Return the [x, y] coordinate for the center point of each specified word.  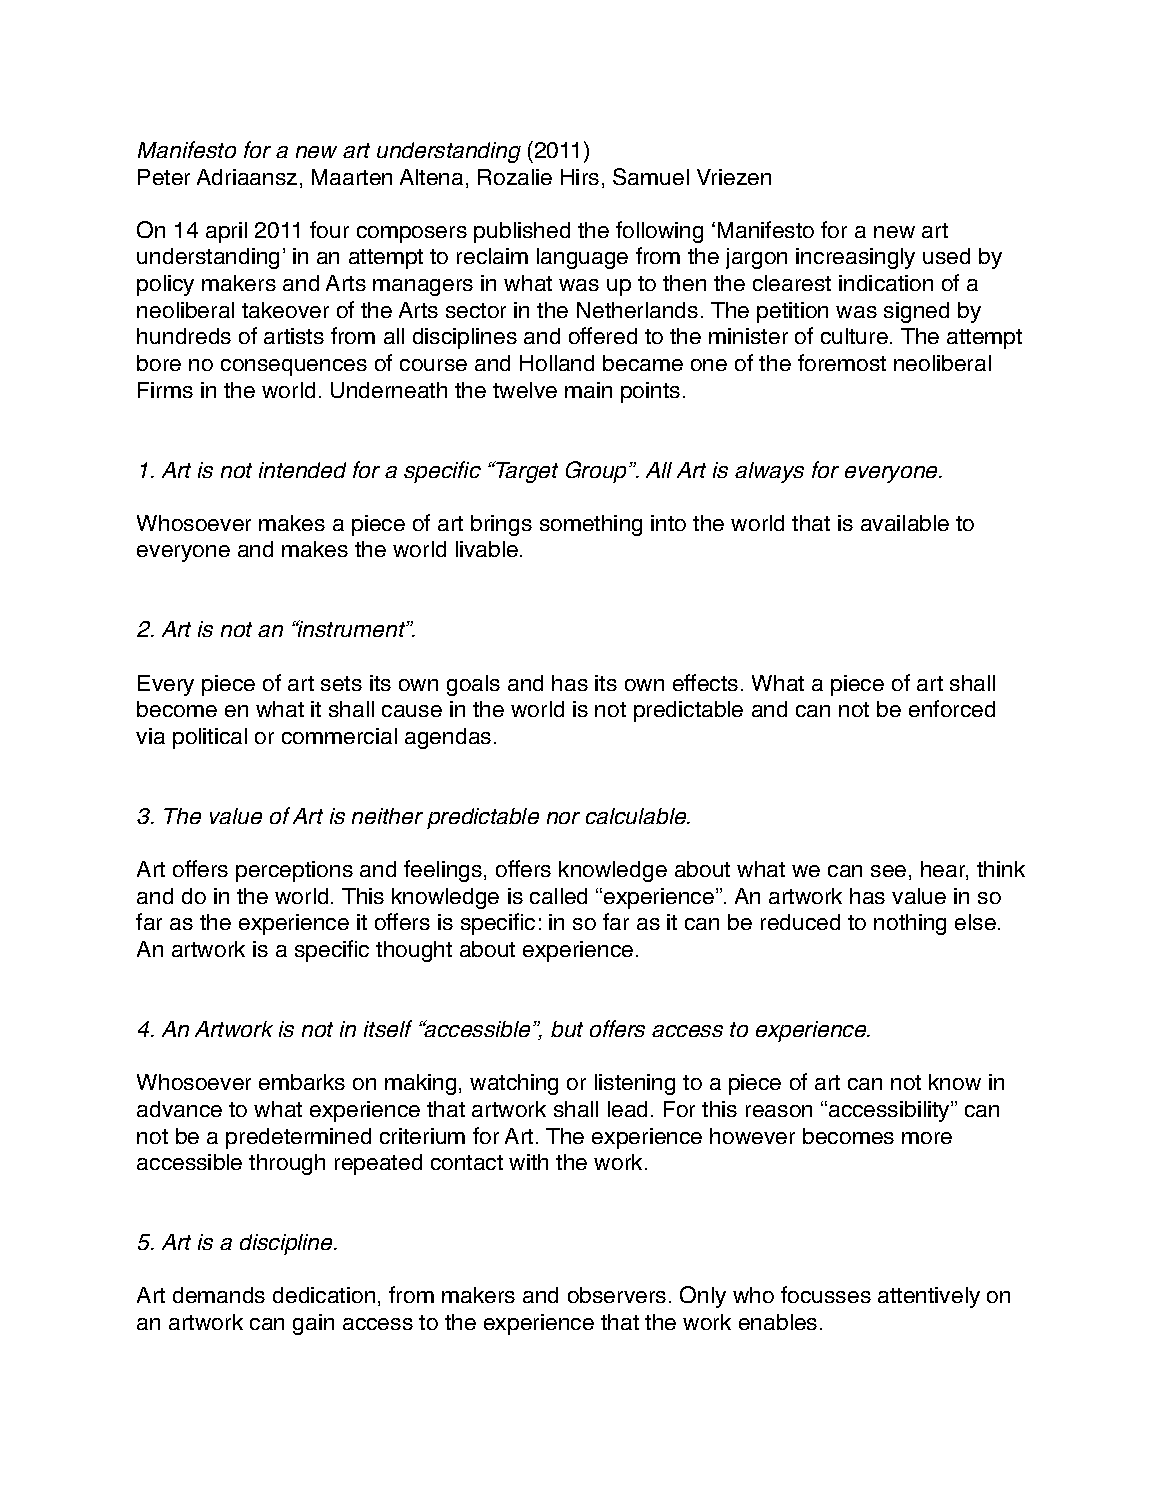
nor [563, 818]
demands [219, 1295]
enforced [952, 708]
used [946, 256]
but [567, 1029]
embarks [302, 1082]
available [905, 523]
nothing [910, 924]
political [210, 738]
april [226, 232]
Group [598, 472]
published [522, 232]
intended [302, 470]
